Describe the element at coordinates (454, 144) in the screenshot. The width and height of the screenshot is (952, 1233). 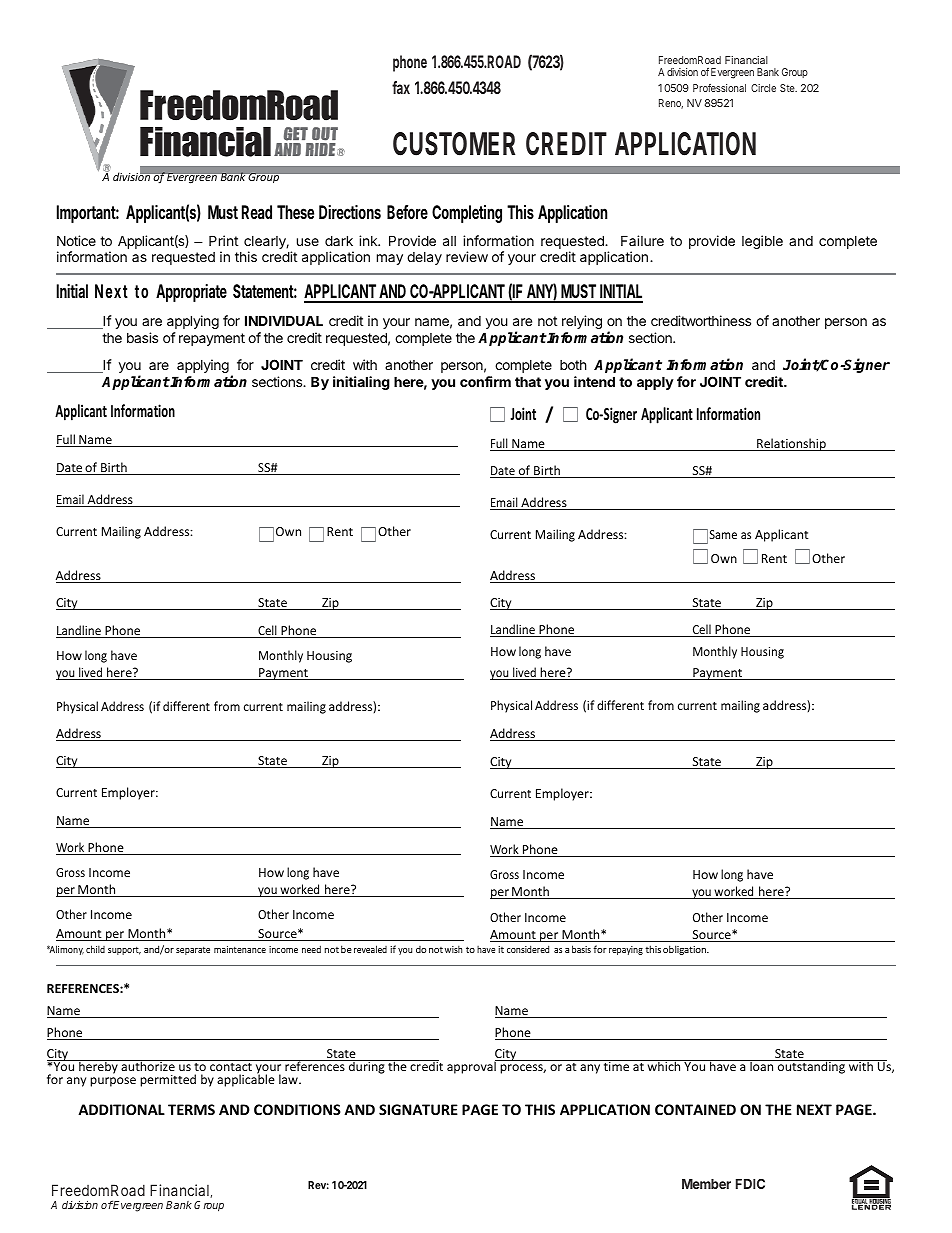
I see `CUSTOMER` at that location.
